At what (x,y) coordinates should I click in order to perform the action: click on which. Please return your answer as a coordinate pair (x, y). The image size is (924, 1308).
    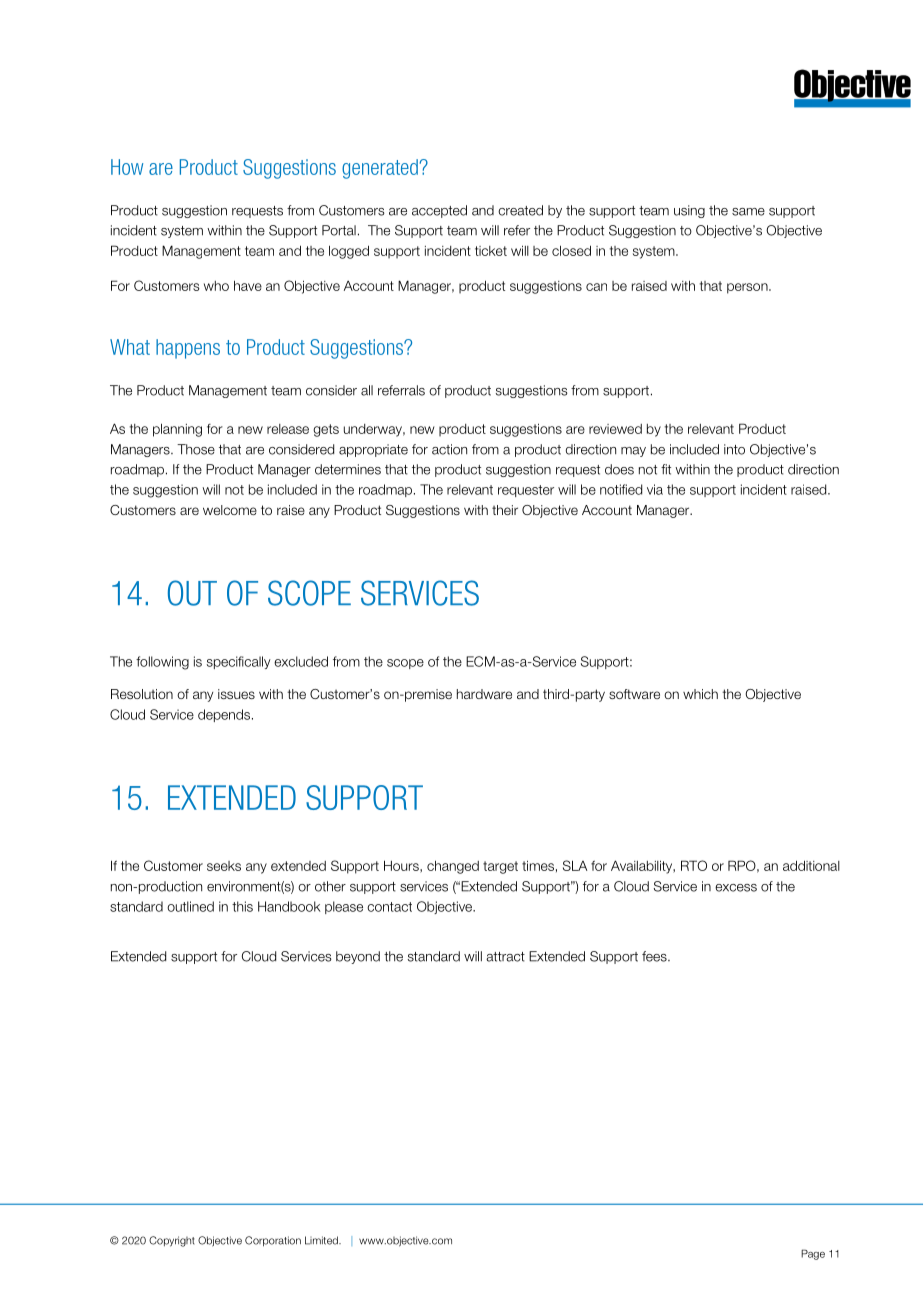
    Looking at the image, I should click on (700, 694).
